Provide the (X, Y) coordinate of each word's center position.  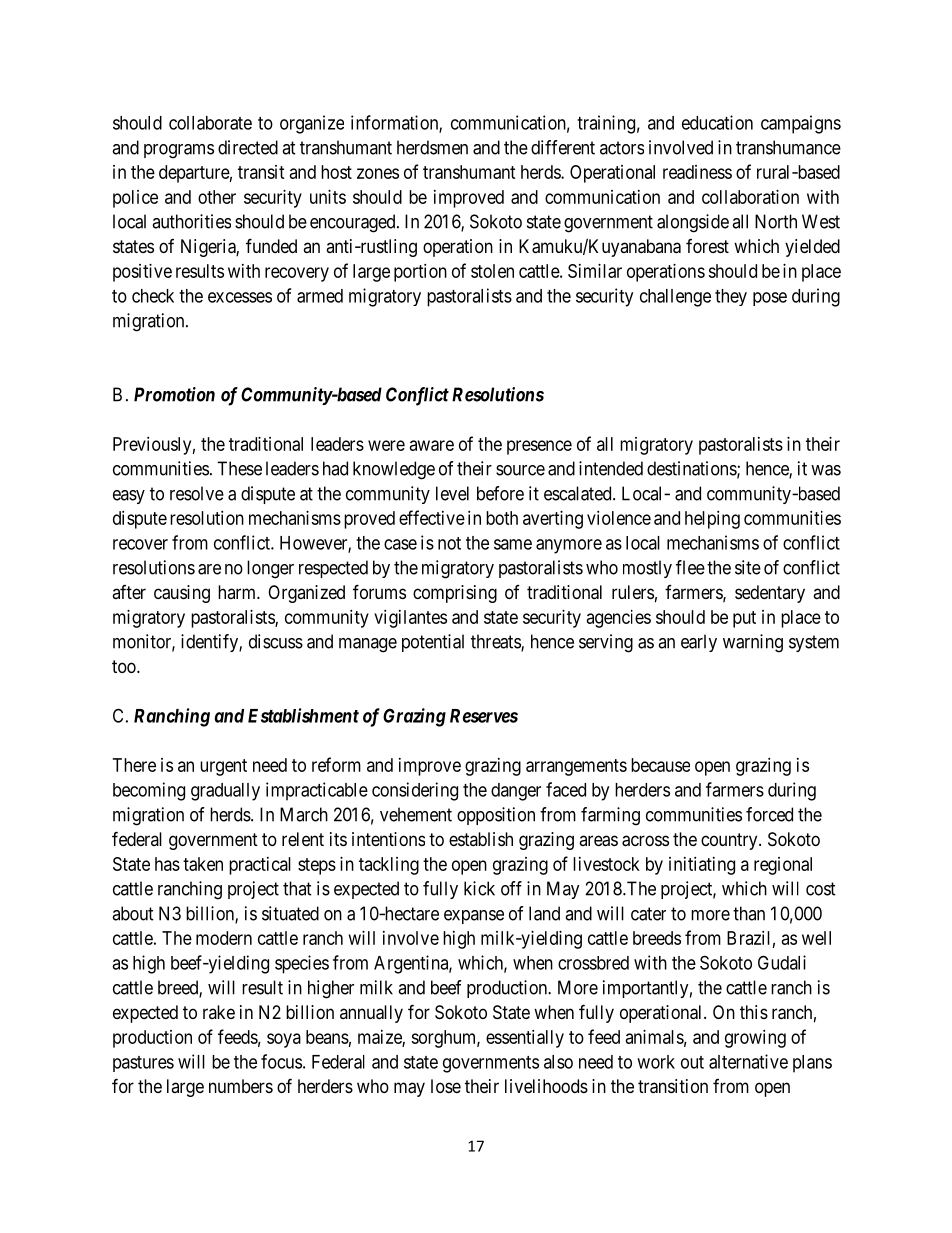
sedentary (770, 594)
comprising (455, 594)
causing (182, 594)
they (731, 297)
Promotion (174, 394)
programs (179, 151)
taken (203, 864)
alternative (748, 1061)
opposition (496, 816)
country (730, 841)
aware (432, 445)
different (563, 147)
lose (446, 1086)
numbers (241, 1086)
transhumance (788, 147)
